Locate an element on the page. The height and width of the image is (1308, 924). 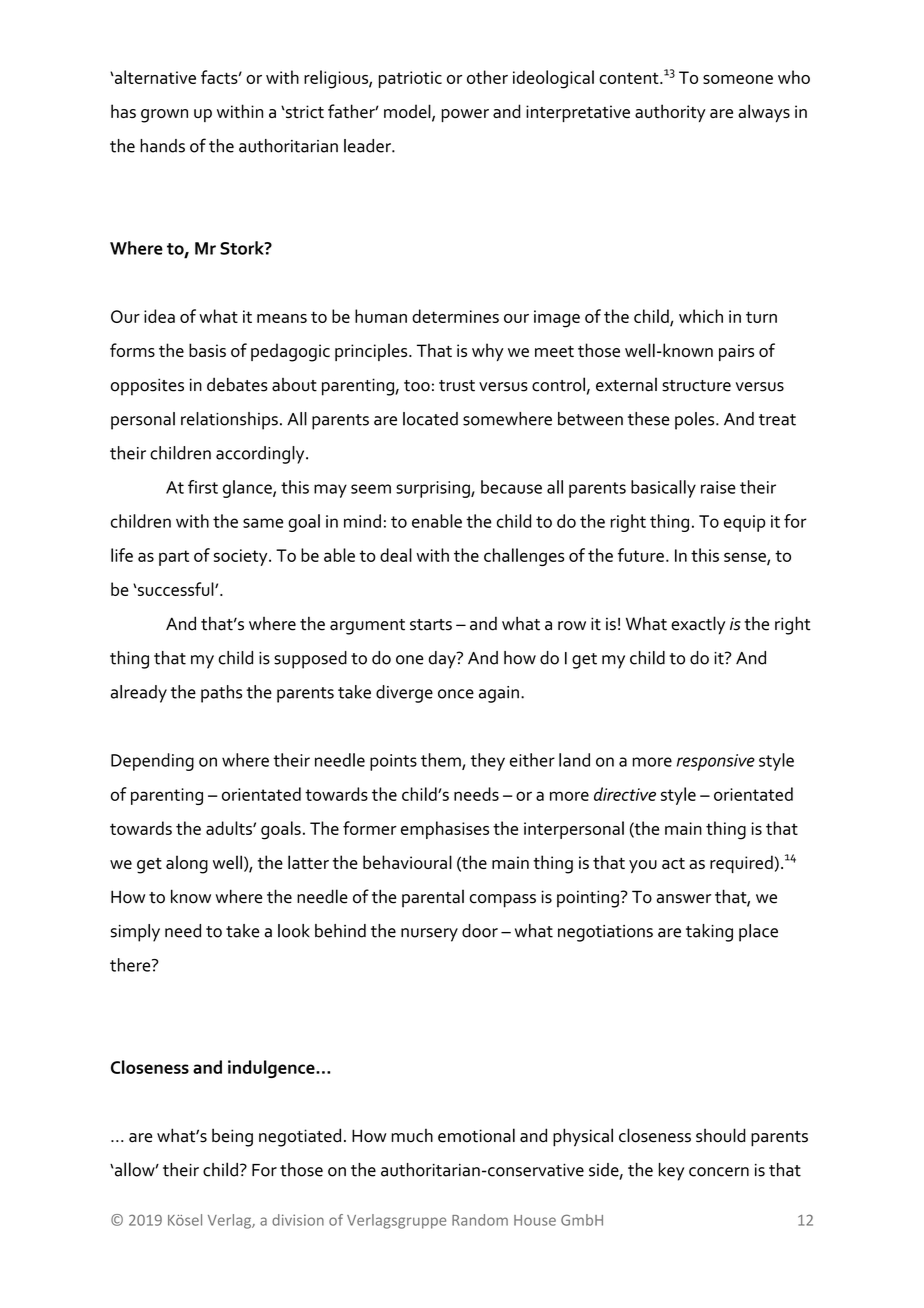
key is located at coordinates (671, 1172).
